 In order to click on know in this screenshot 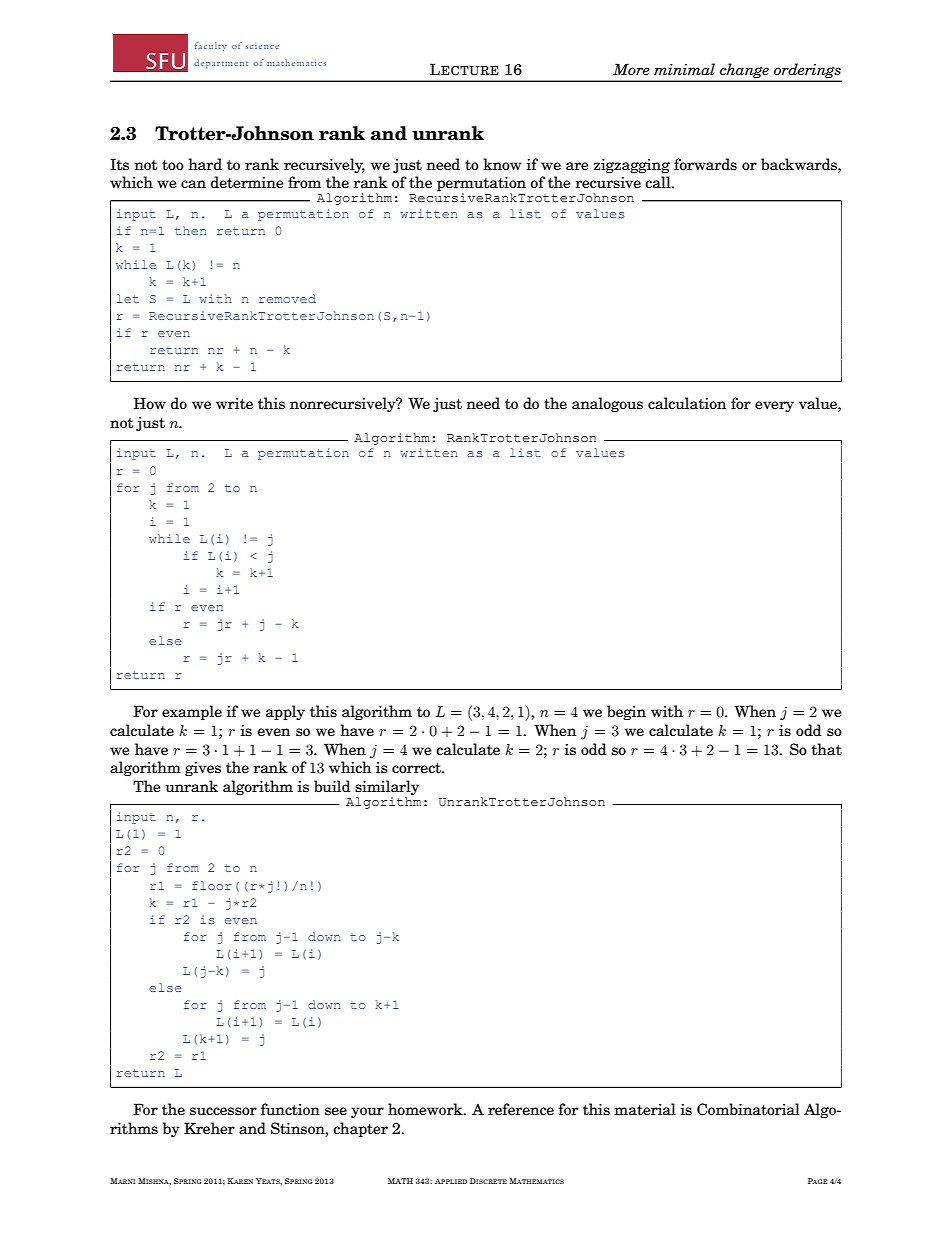, I will do `click(502, 164)`.
